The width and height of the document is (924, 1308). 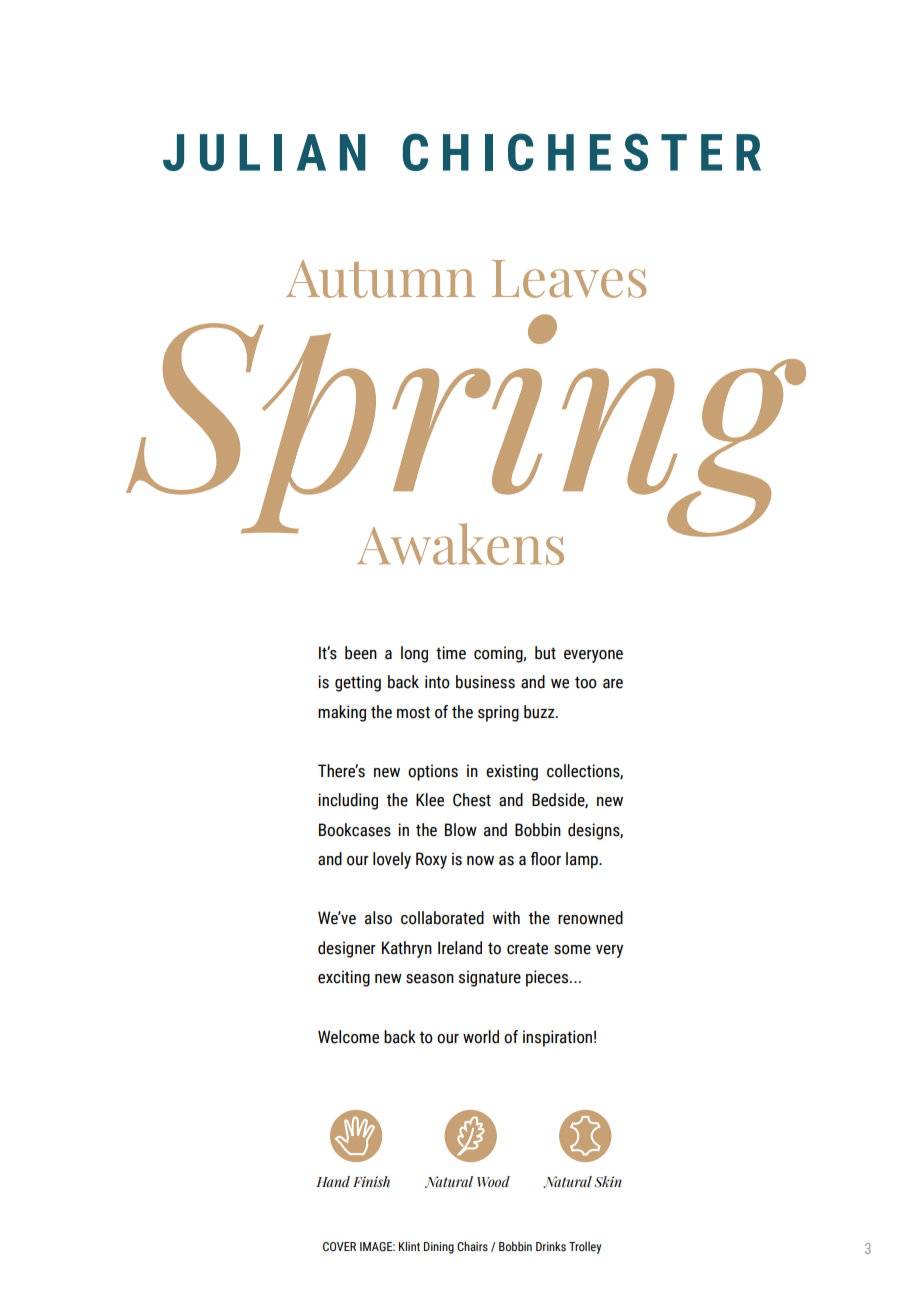 I want to click on making, so click(x=342, y=713).
